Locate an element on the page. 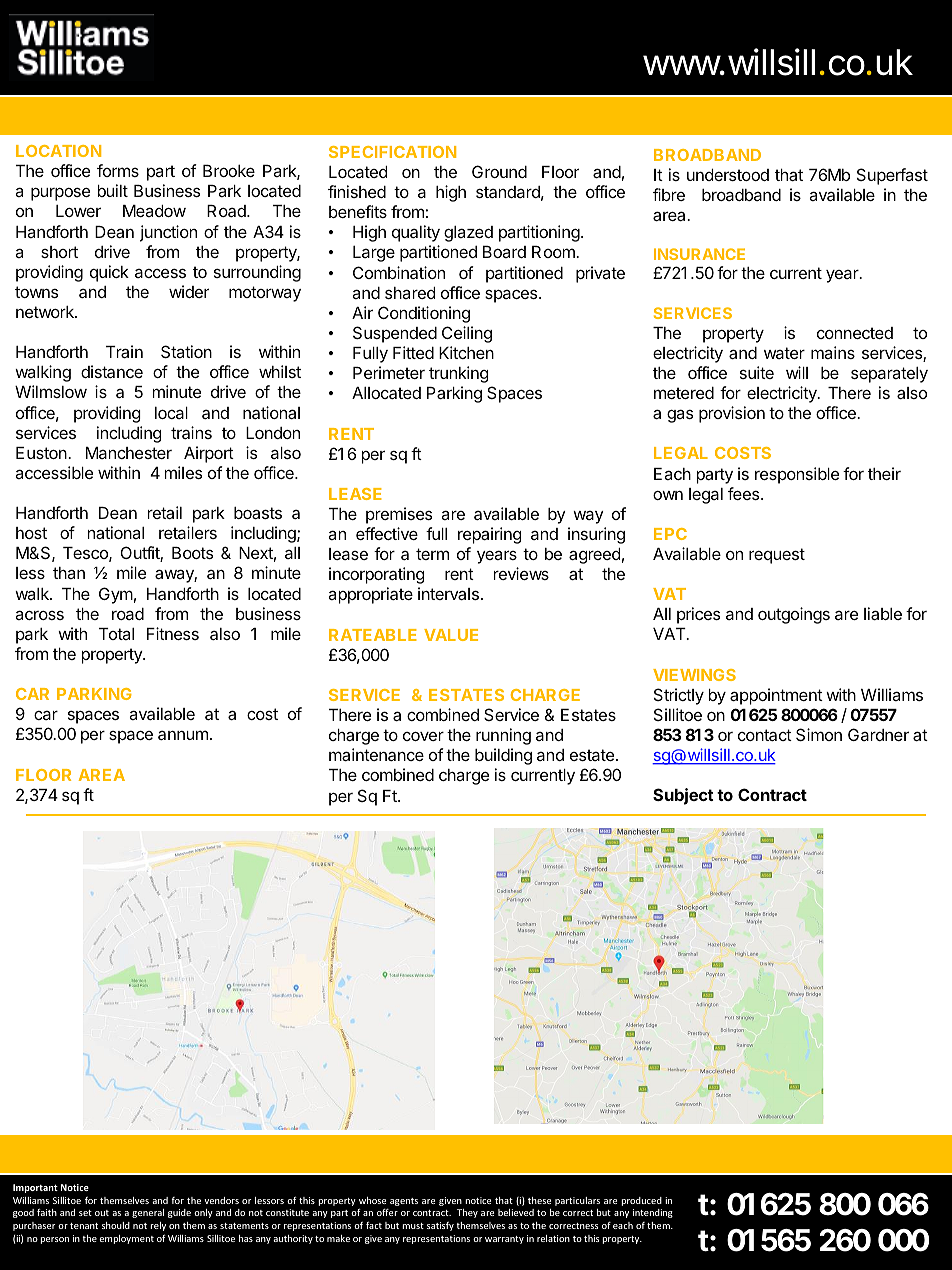  building is located at coordinates (503, 756).
